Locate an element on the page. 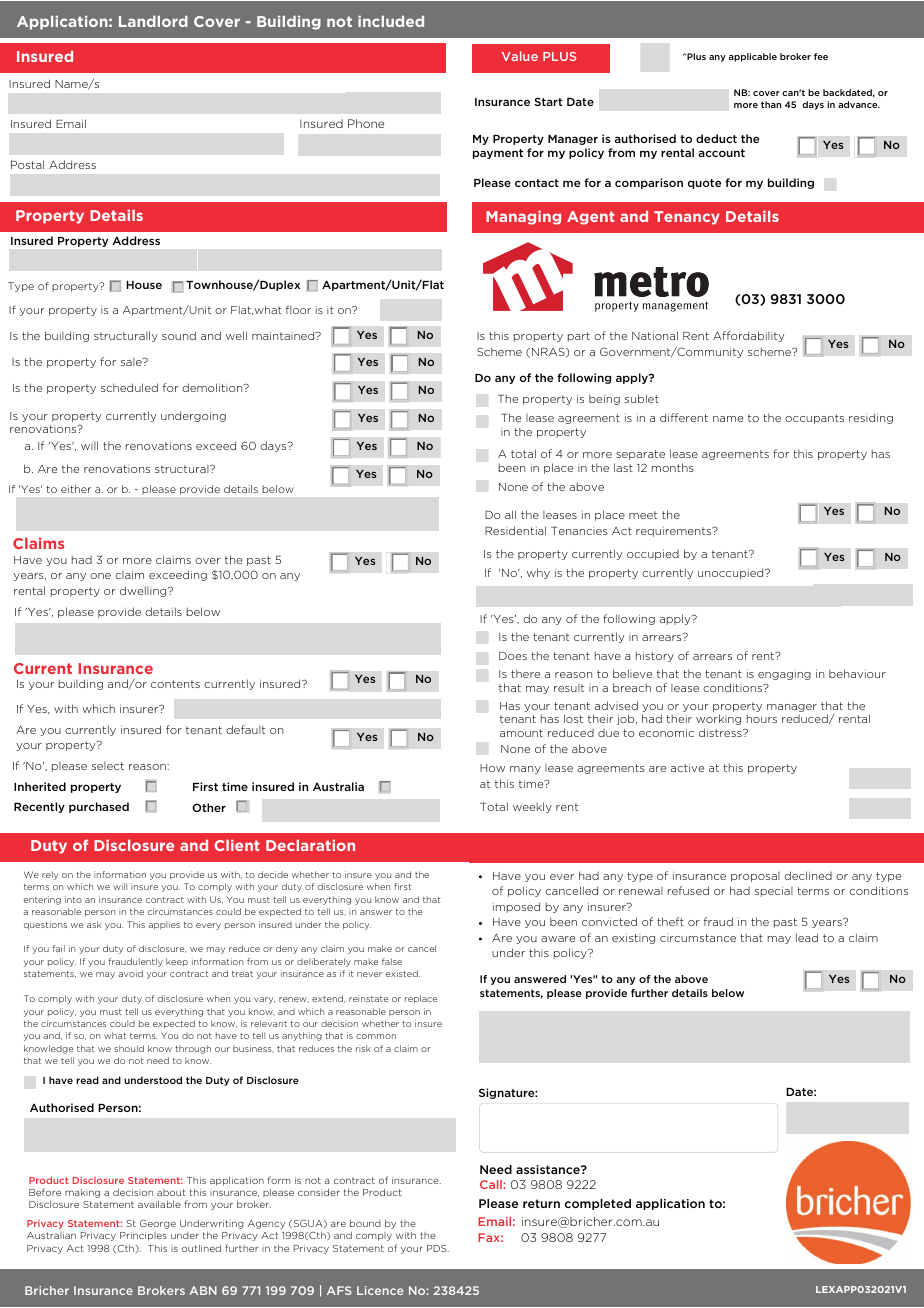 The height and width of the page is (1308, 924). Does is located at coordinates (513, 656).
